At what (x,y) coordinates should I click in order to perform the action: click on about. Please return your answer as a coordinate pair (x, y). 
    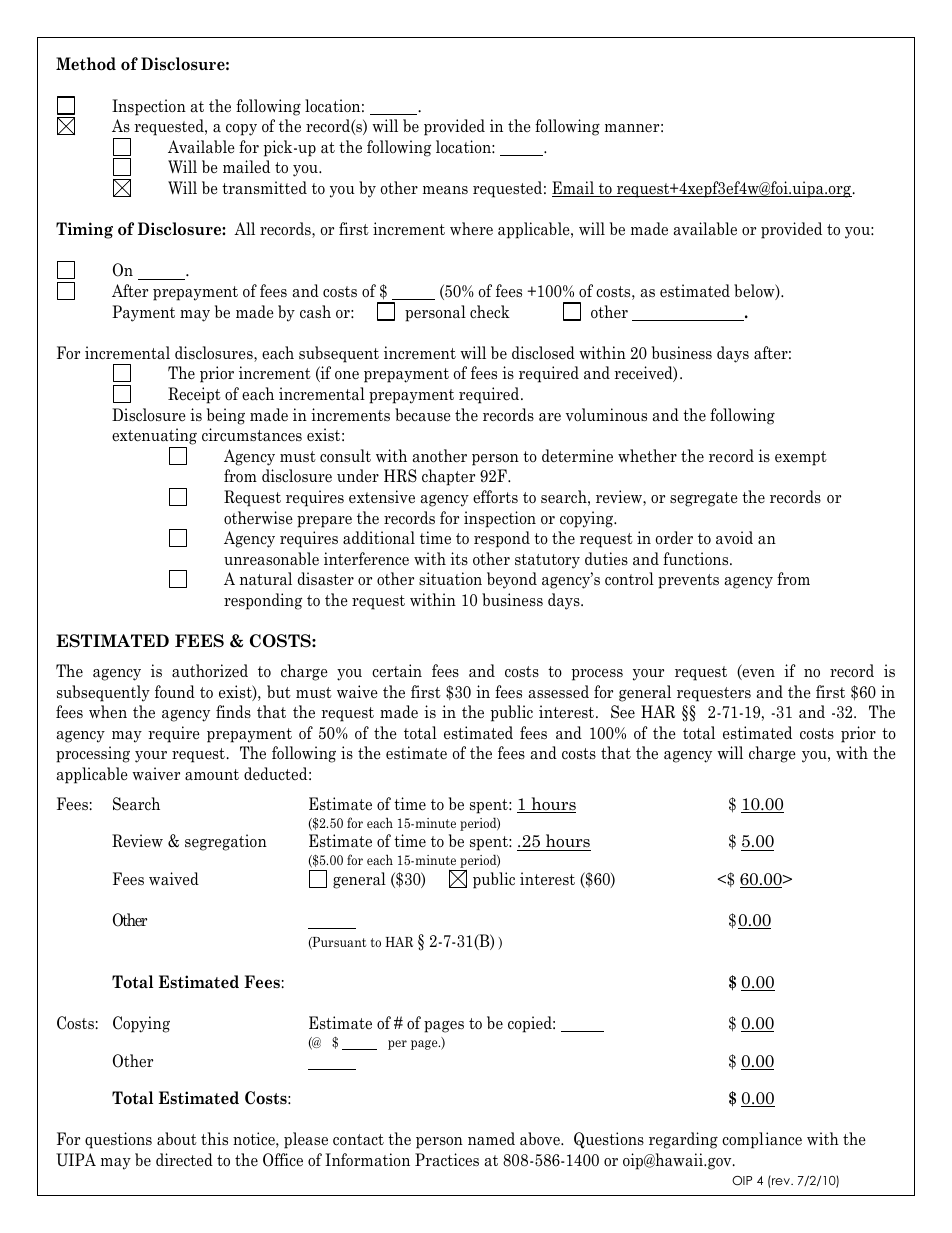
    Looking at the image, I should click on (177, 1139).
